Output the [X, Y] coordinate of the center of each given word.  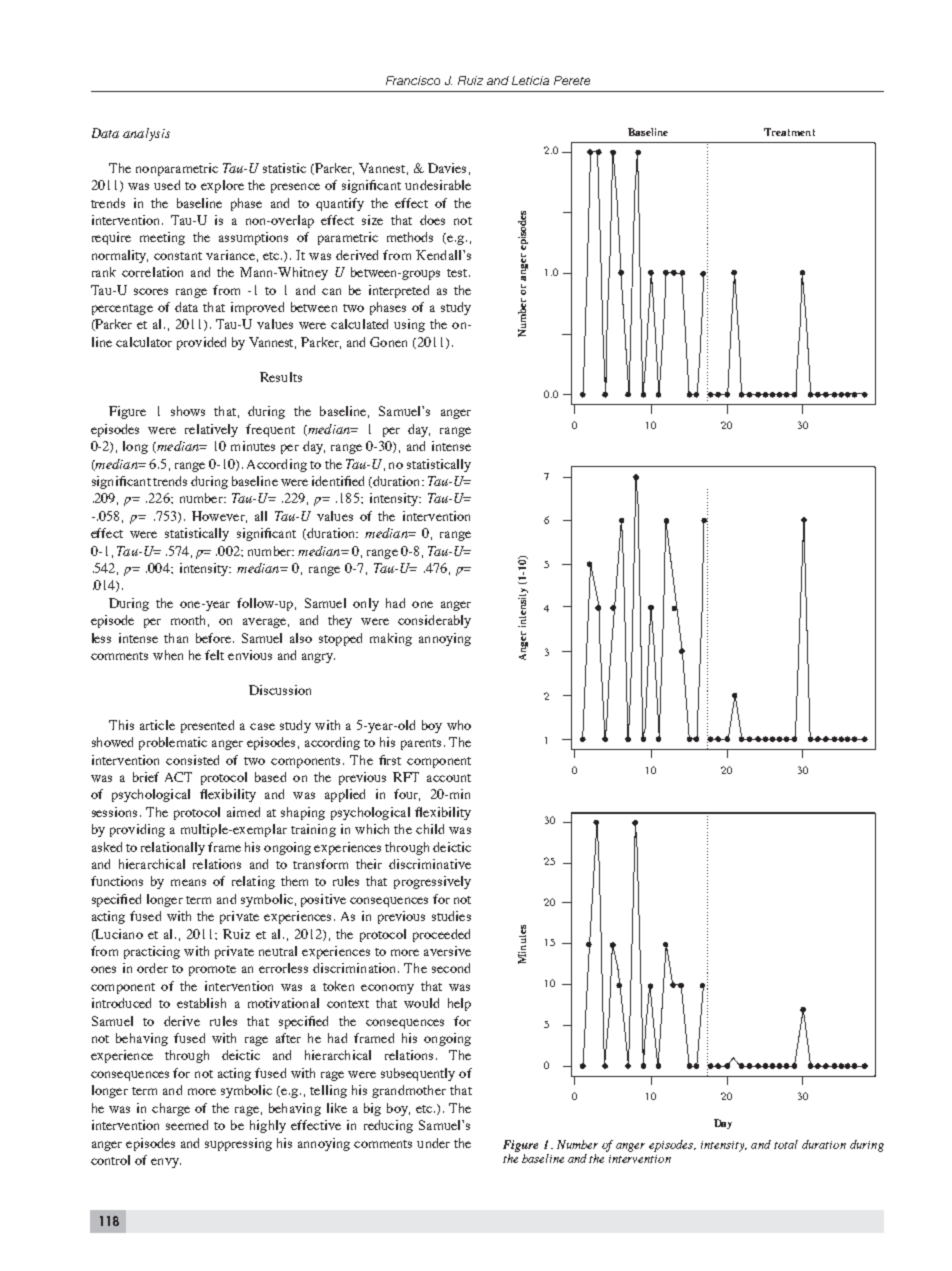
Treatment [789, 132]
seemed [187, 1125]
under [433, 1143]
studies [451, 916]
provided [201, 343]
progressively [432, 882]
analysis [146, 134]
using [409, 325]
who [459, 725]
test [458, 273]
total [786, 1144]
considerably [434, 621]
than [176, 638]
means [188, 882]
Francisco [413, 80]
